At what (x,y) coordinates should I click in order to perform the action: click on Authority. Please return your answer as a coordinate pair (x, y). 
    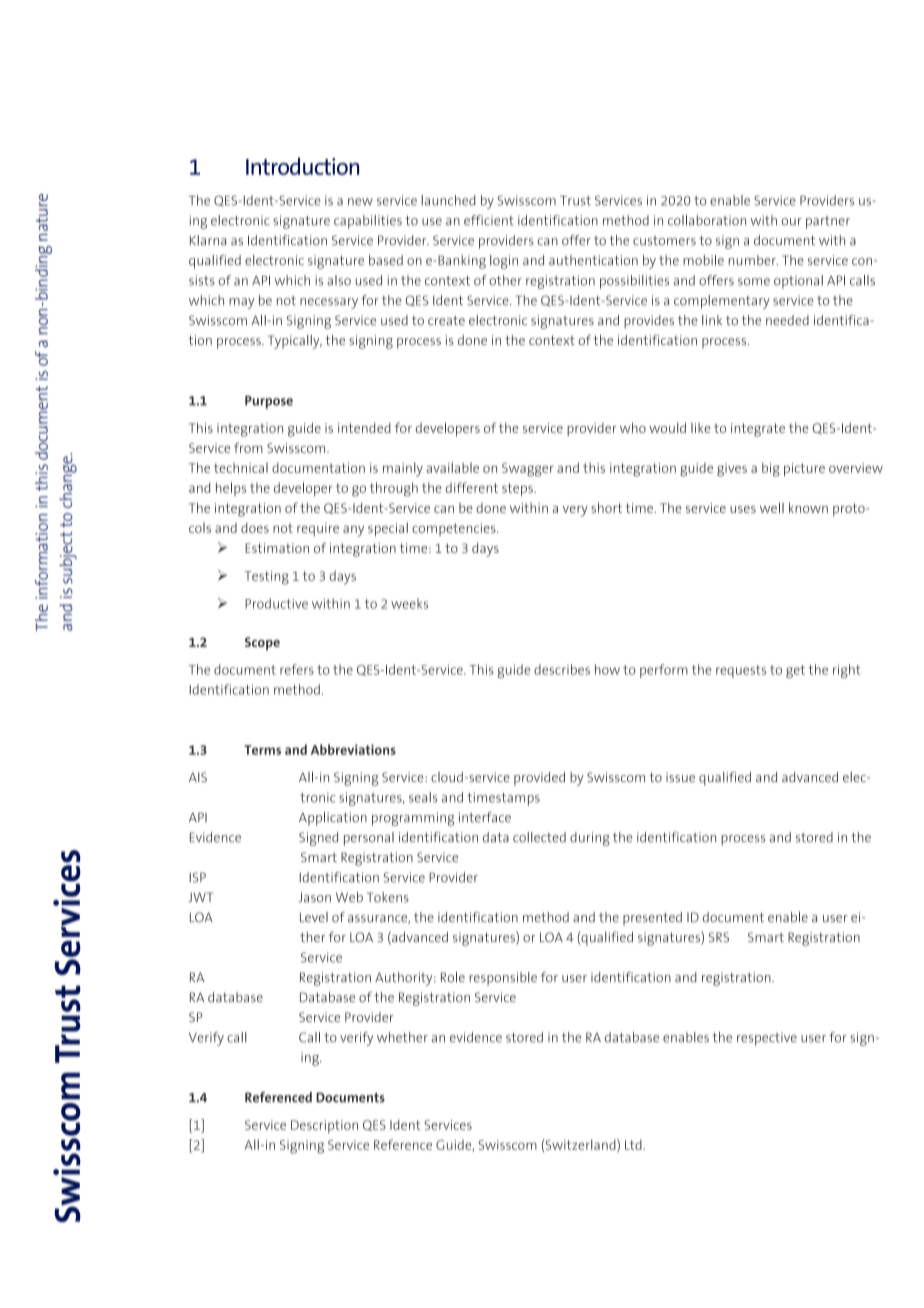
    Looking at the image, I should click on (405, 979).
